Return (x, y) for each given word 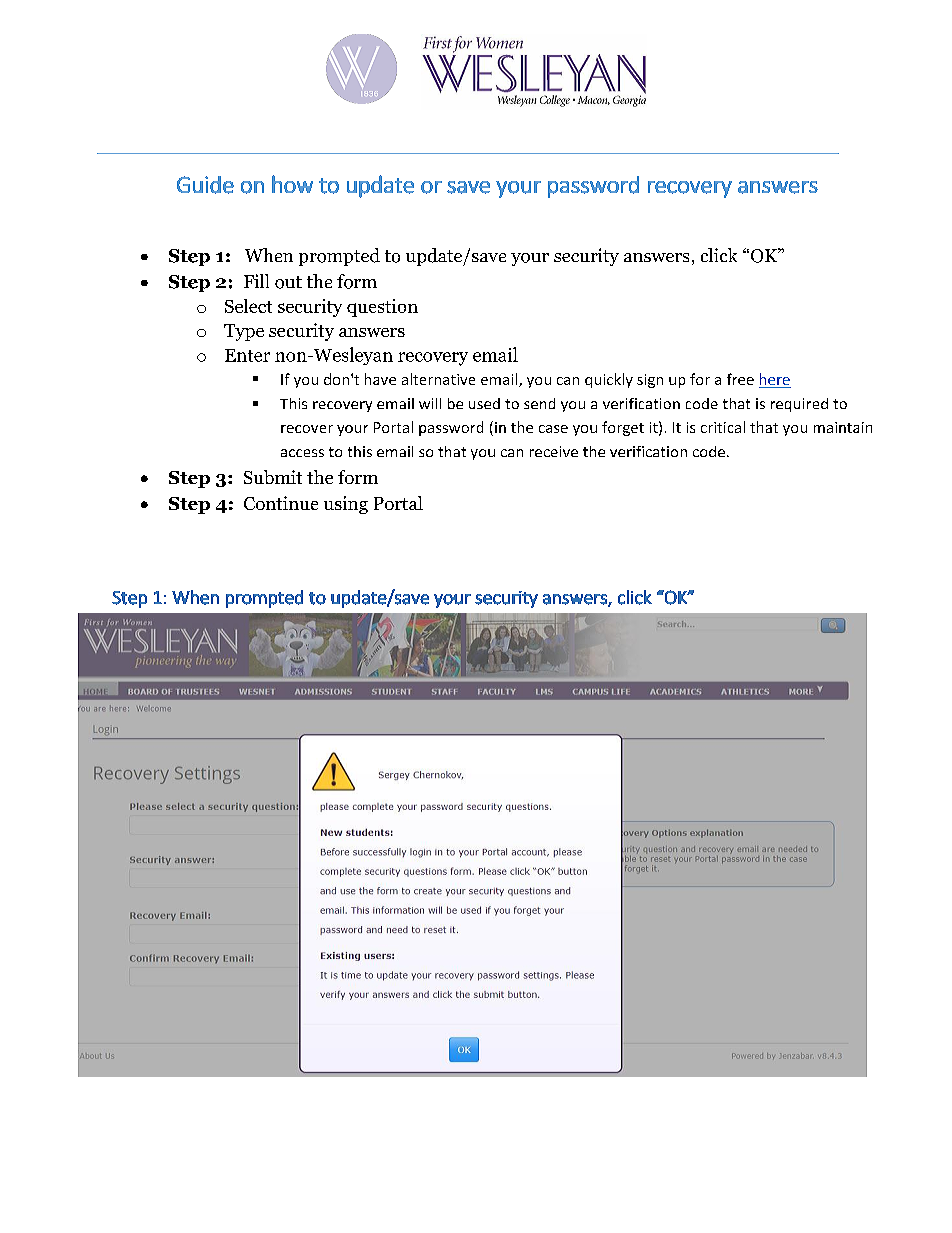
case (553, 429)
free (740, 379)
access (302, 453)
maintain (843, 427)
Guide (205, 185)
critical (723, 427)
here (775, 380)
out (288, 282)
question (382, 308)
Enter (247, 355)
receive (554, 451)
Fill (256, 281)
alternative (438, 379)
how (292, 184)
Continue (281, 503)
